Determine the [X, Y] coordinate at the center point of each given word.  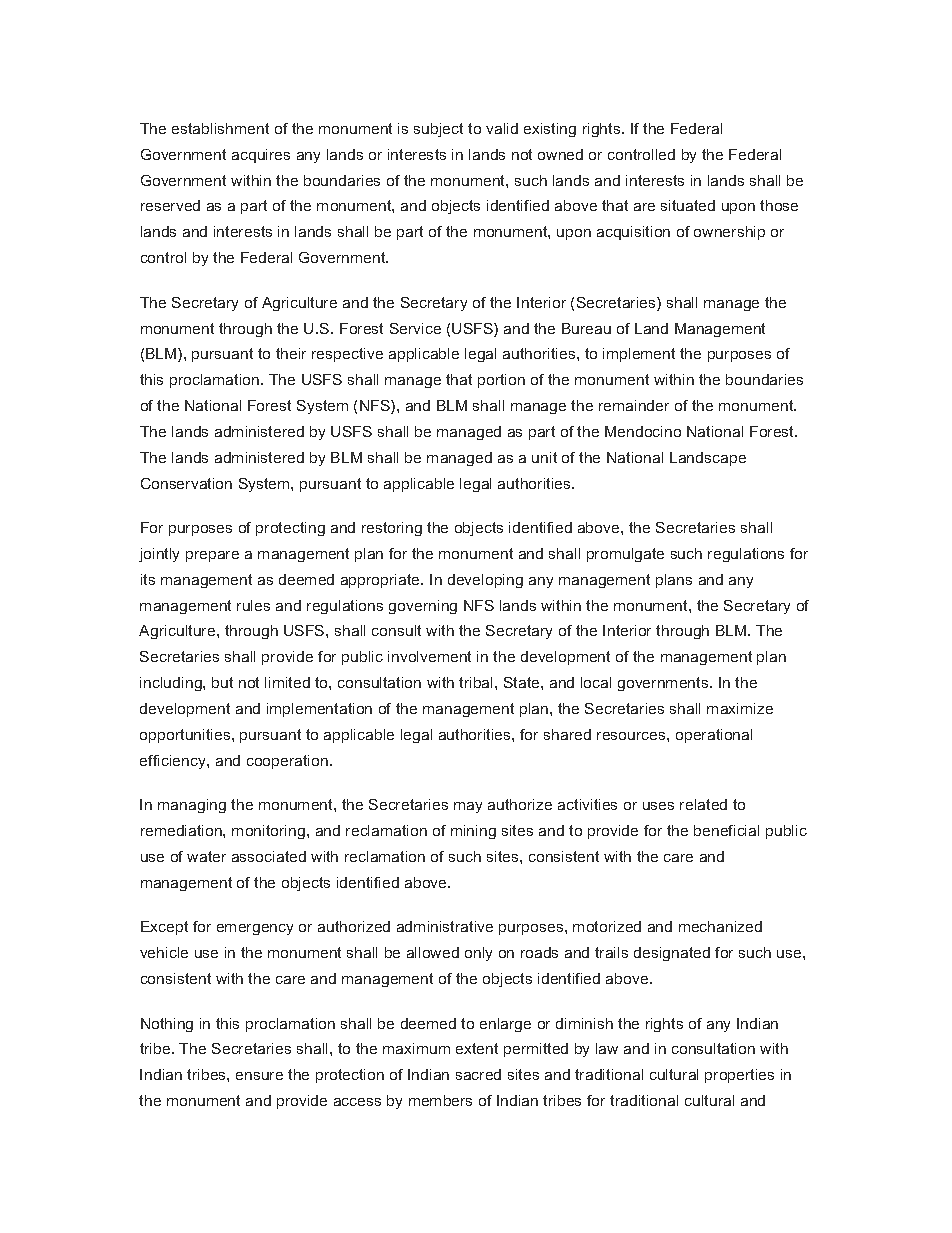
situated [688, 205]
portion [501, 381]
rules [253, 605]
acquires [261, 156]
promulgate [625, 555]
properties [739, 1076]
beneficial [726, 830]
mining [473, 832]
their [291, 353]
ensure [259, 1076]
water [206, 856]
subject [438, 130]
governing [423, 607]
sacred [478, 1074]
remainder [634, 405]
